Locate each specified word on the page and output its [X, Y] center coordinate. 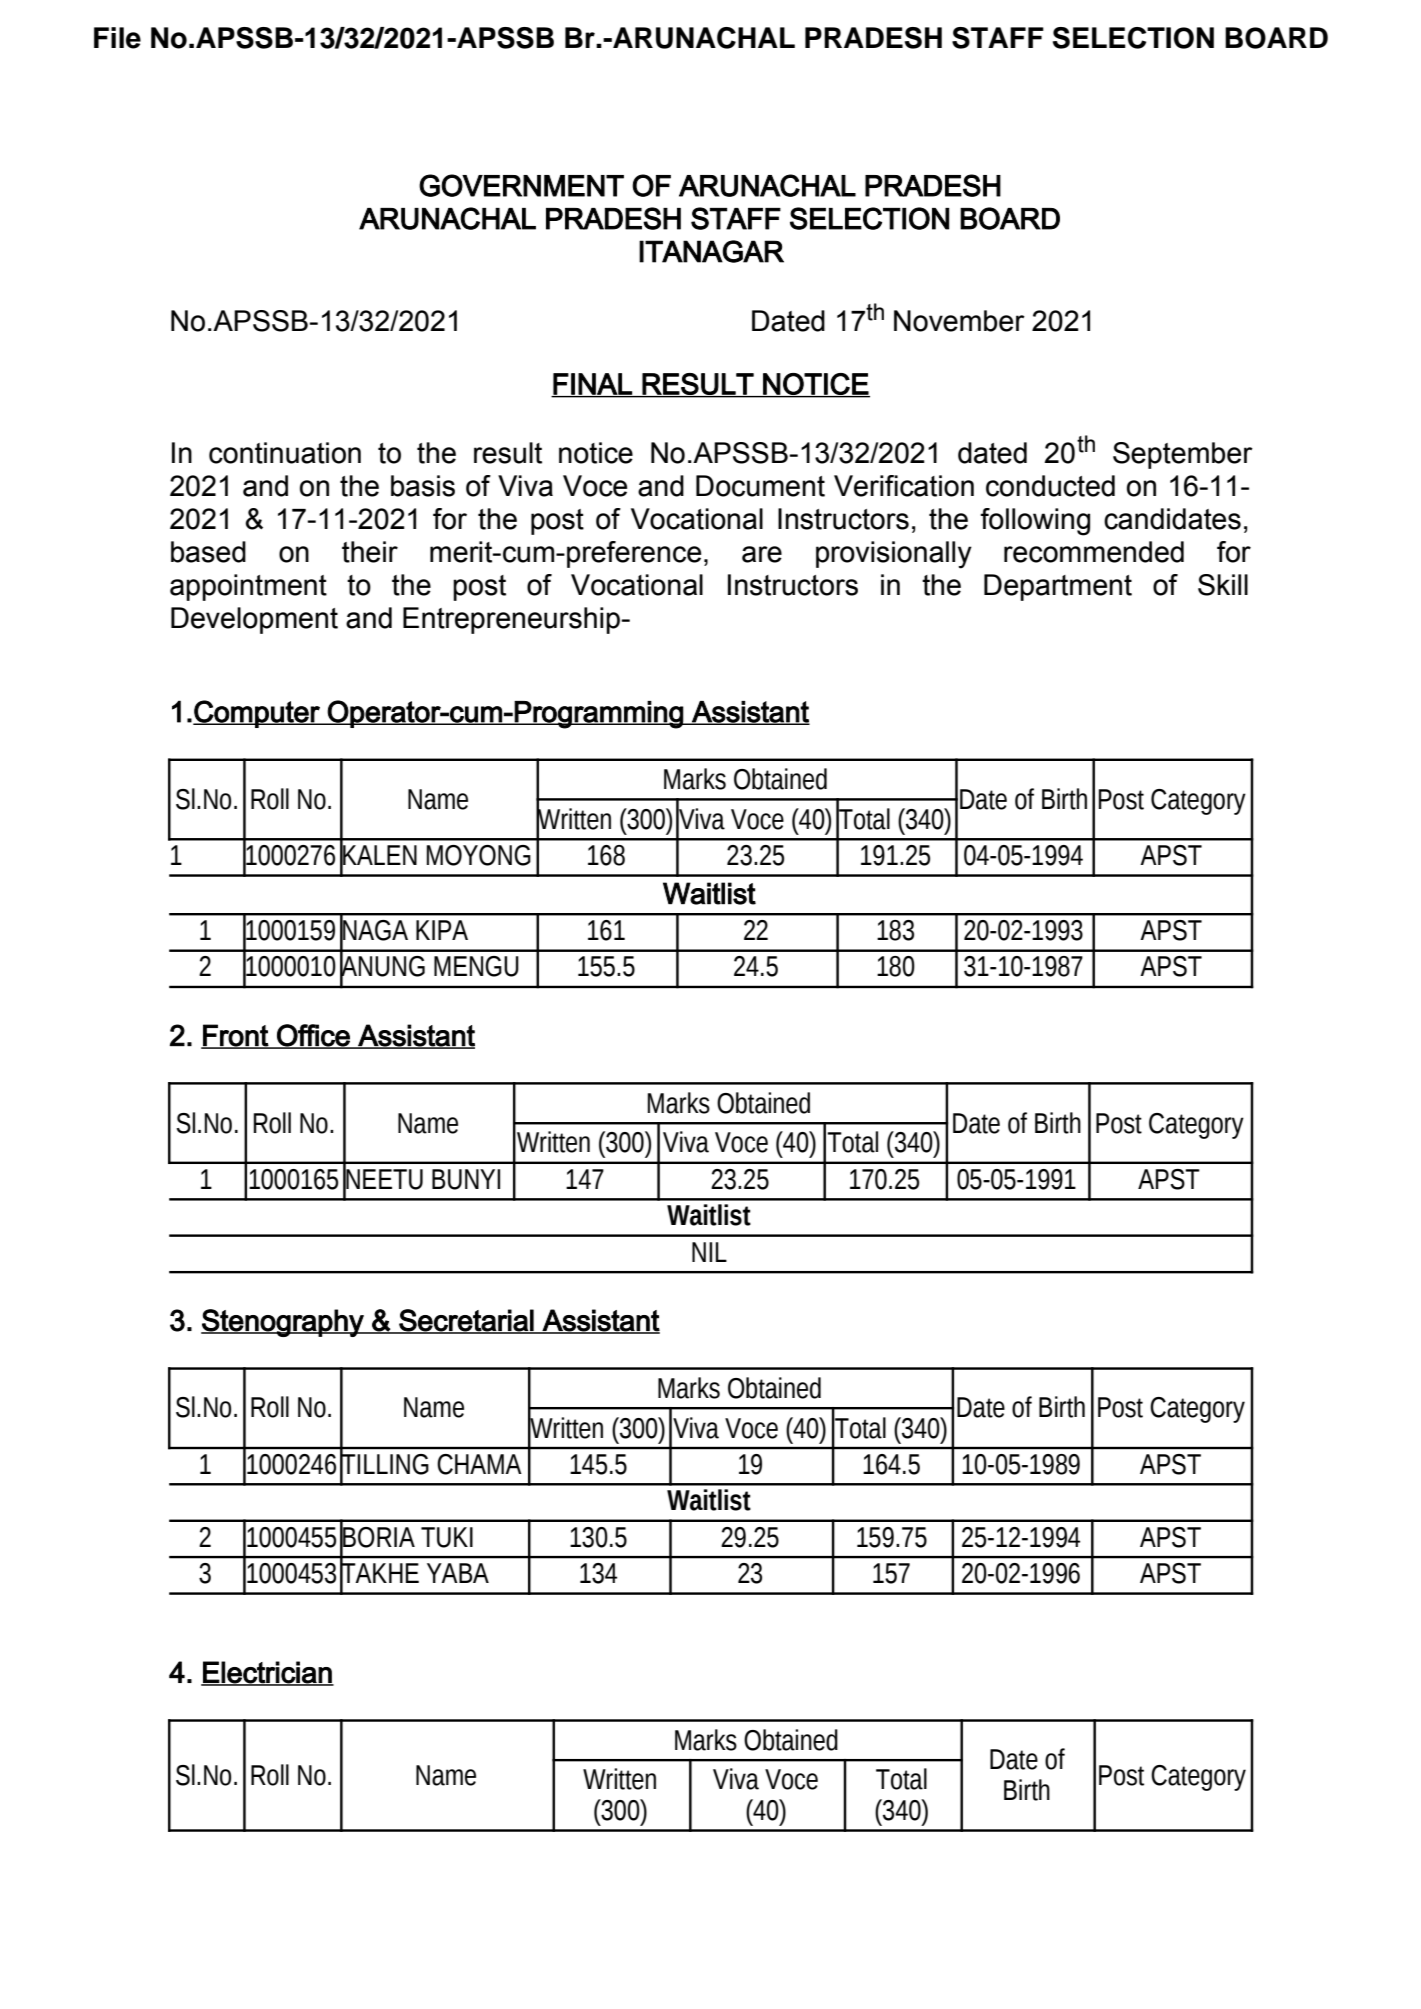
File [117, 38]
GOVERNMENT [521, 185]
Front [235, 1036]
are [762, 554]
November [959, 321]
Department [1058, 587]
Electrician [267, 1673]
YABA [458, 1573]
